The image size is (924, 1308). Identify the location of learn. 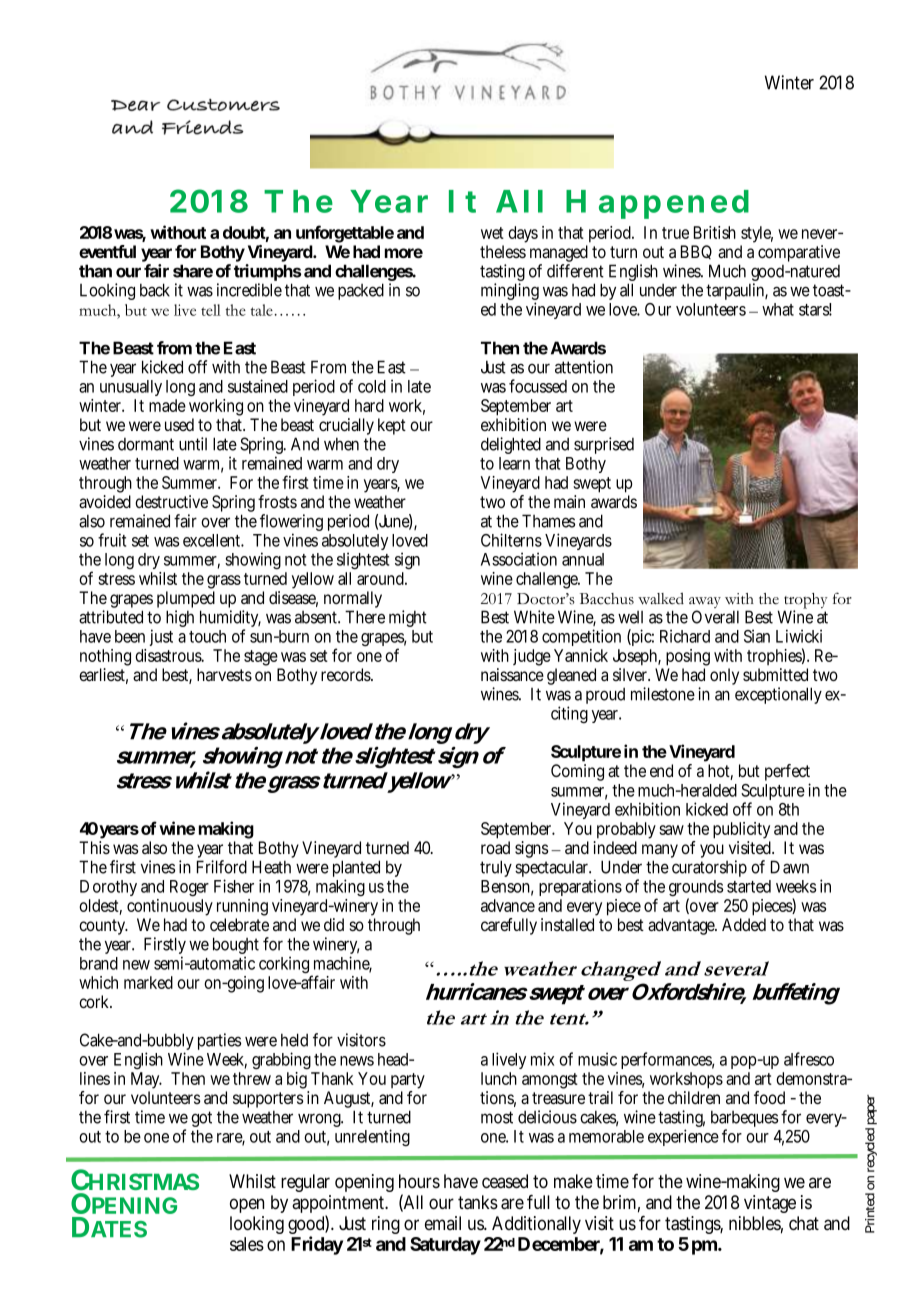
(514, 463).
